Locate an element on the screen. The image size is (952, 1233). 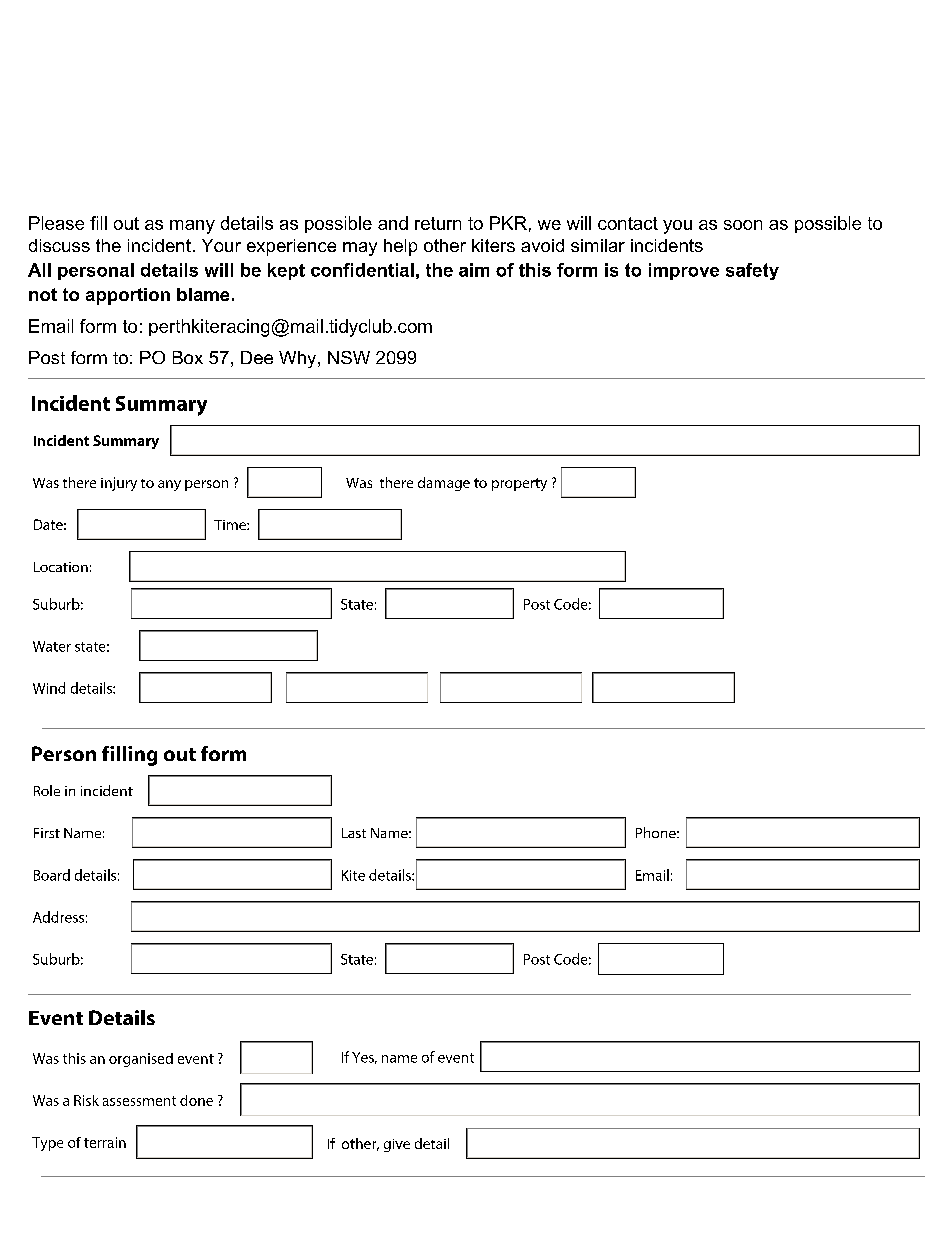
damage is located at coordinates (444, 484).
